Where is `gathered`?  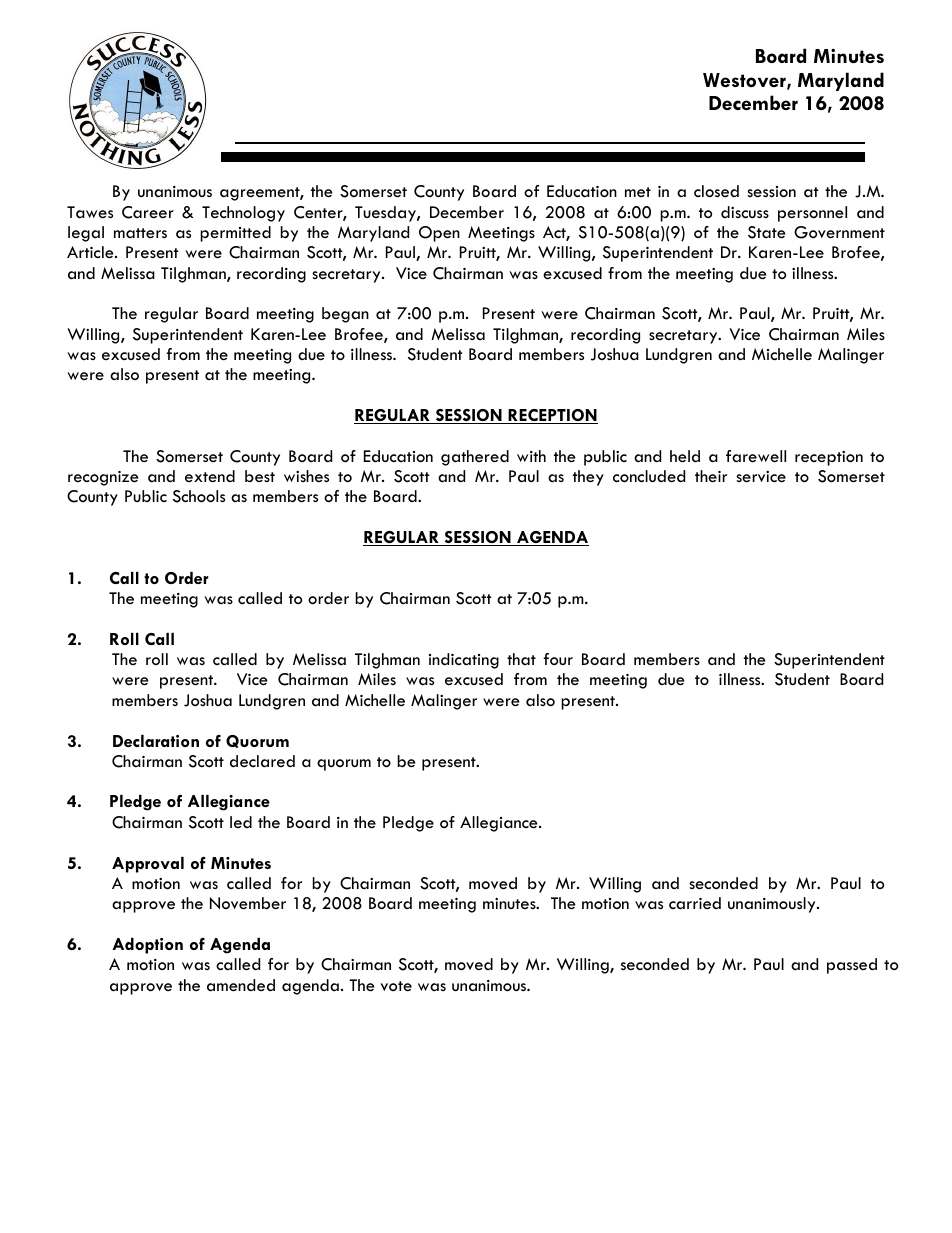
gathered is located at coordinates (475, 458).
